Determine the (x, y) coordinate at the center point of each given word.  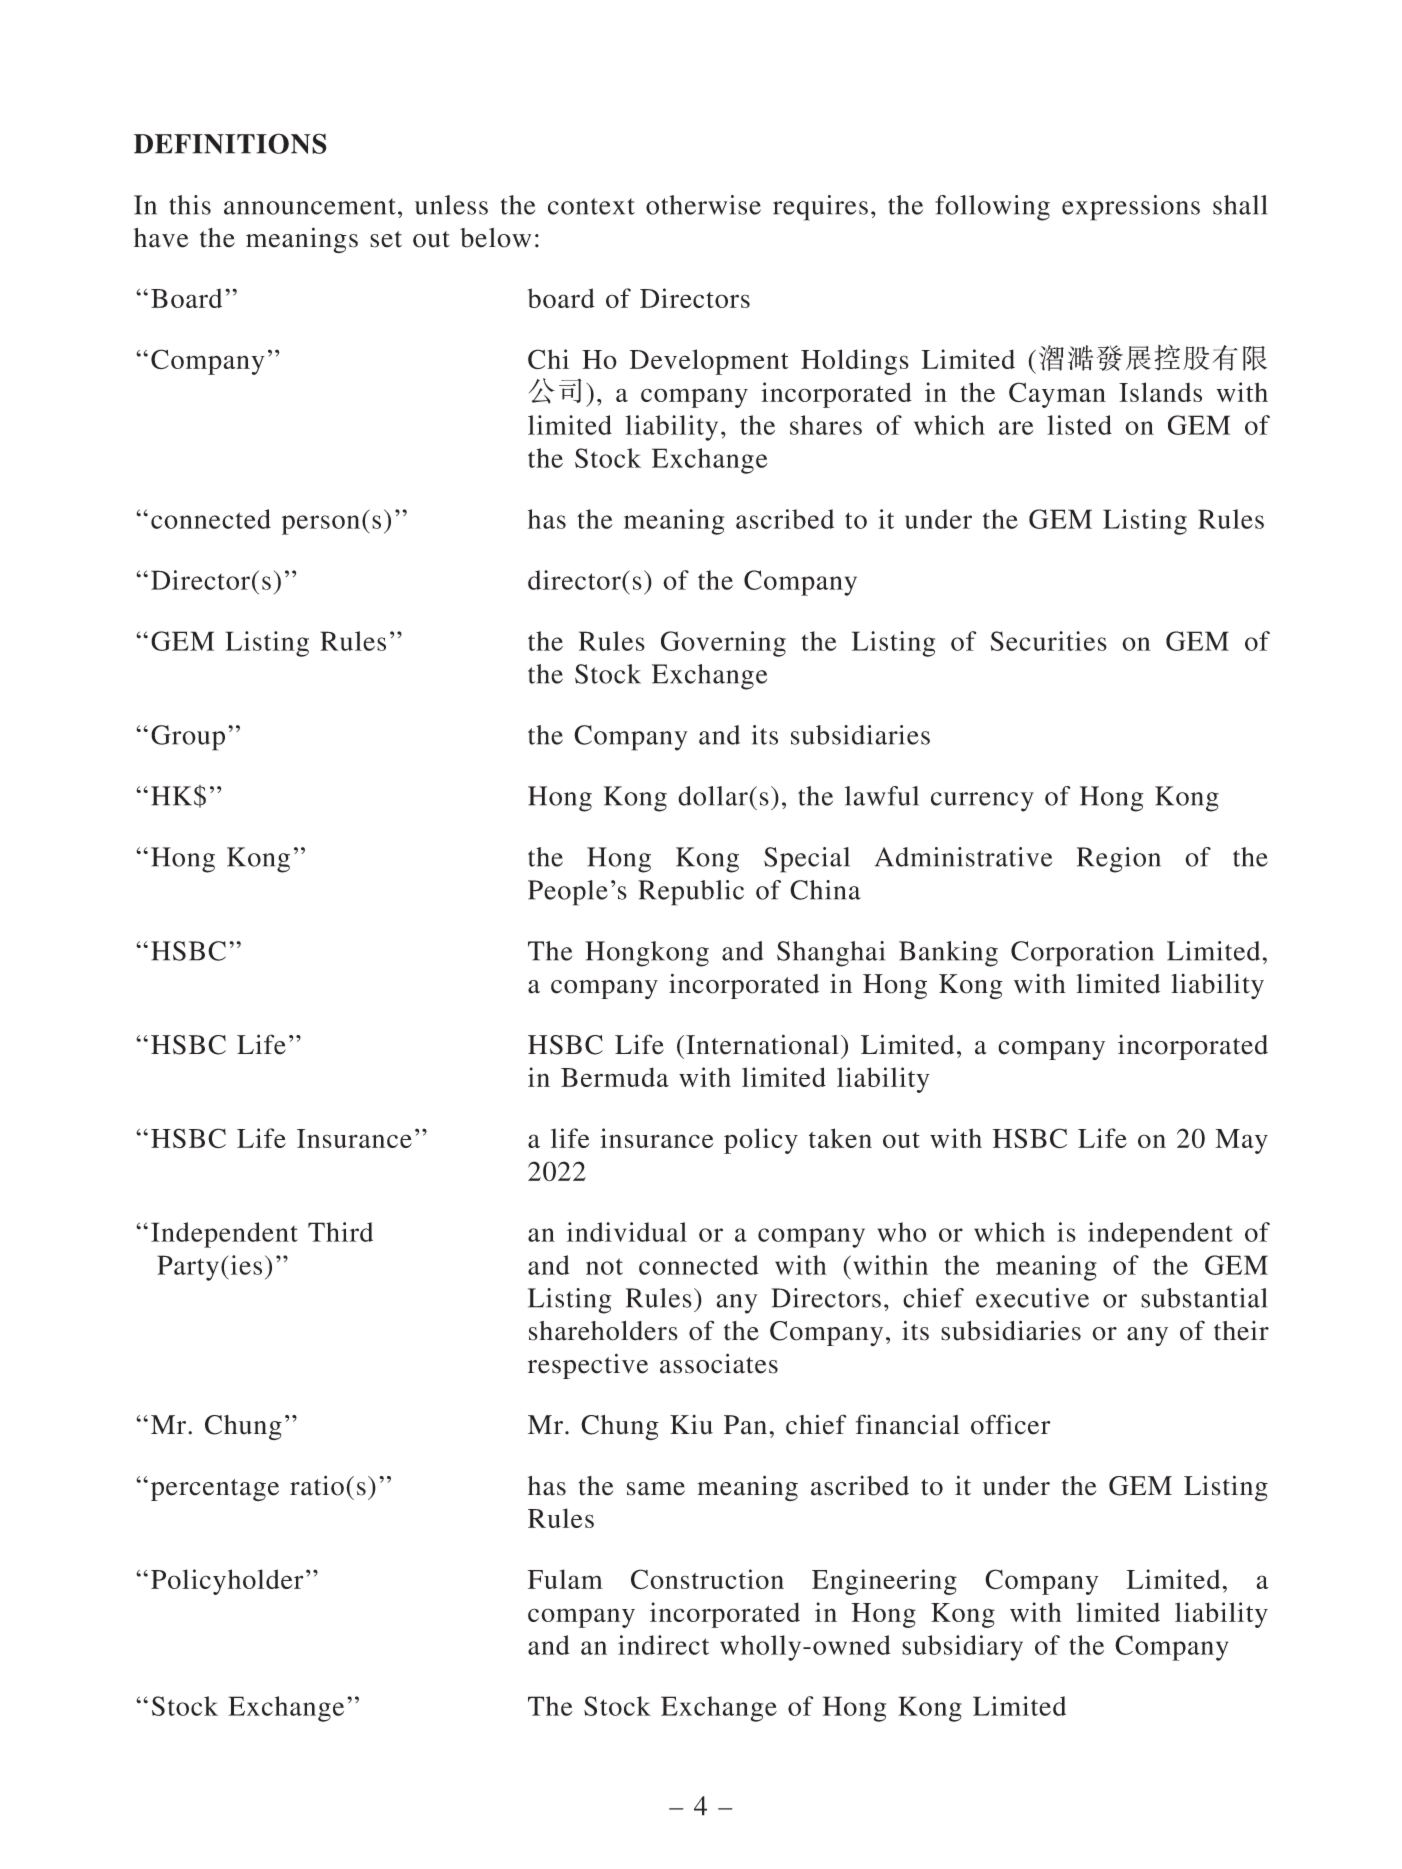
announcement (310, 206)
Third (340, 1232)
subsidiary (962, 1648)
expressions (1131, 208)
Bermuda (615, 1077)
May (1241, 1141)
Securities (1048, 641)
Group (188, 738)
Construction (707, 1579)
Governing (723, 644)
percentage (215, 1490)
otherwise (703, 205)
